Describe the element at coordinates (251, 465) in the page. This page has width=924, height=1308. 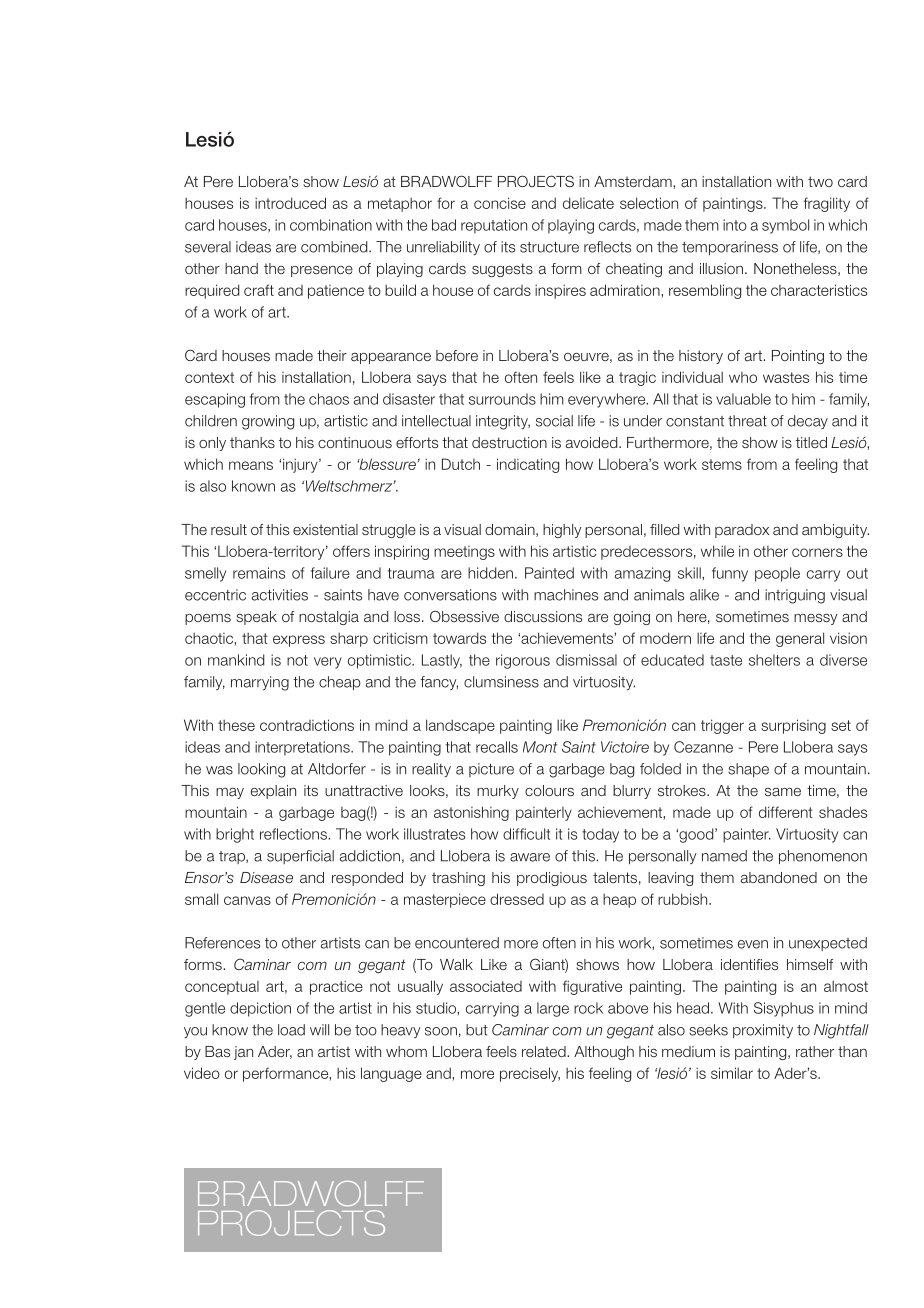
I see `means` at that location.
